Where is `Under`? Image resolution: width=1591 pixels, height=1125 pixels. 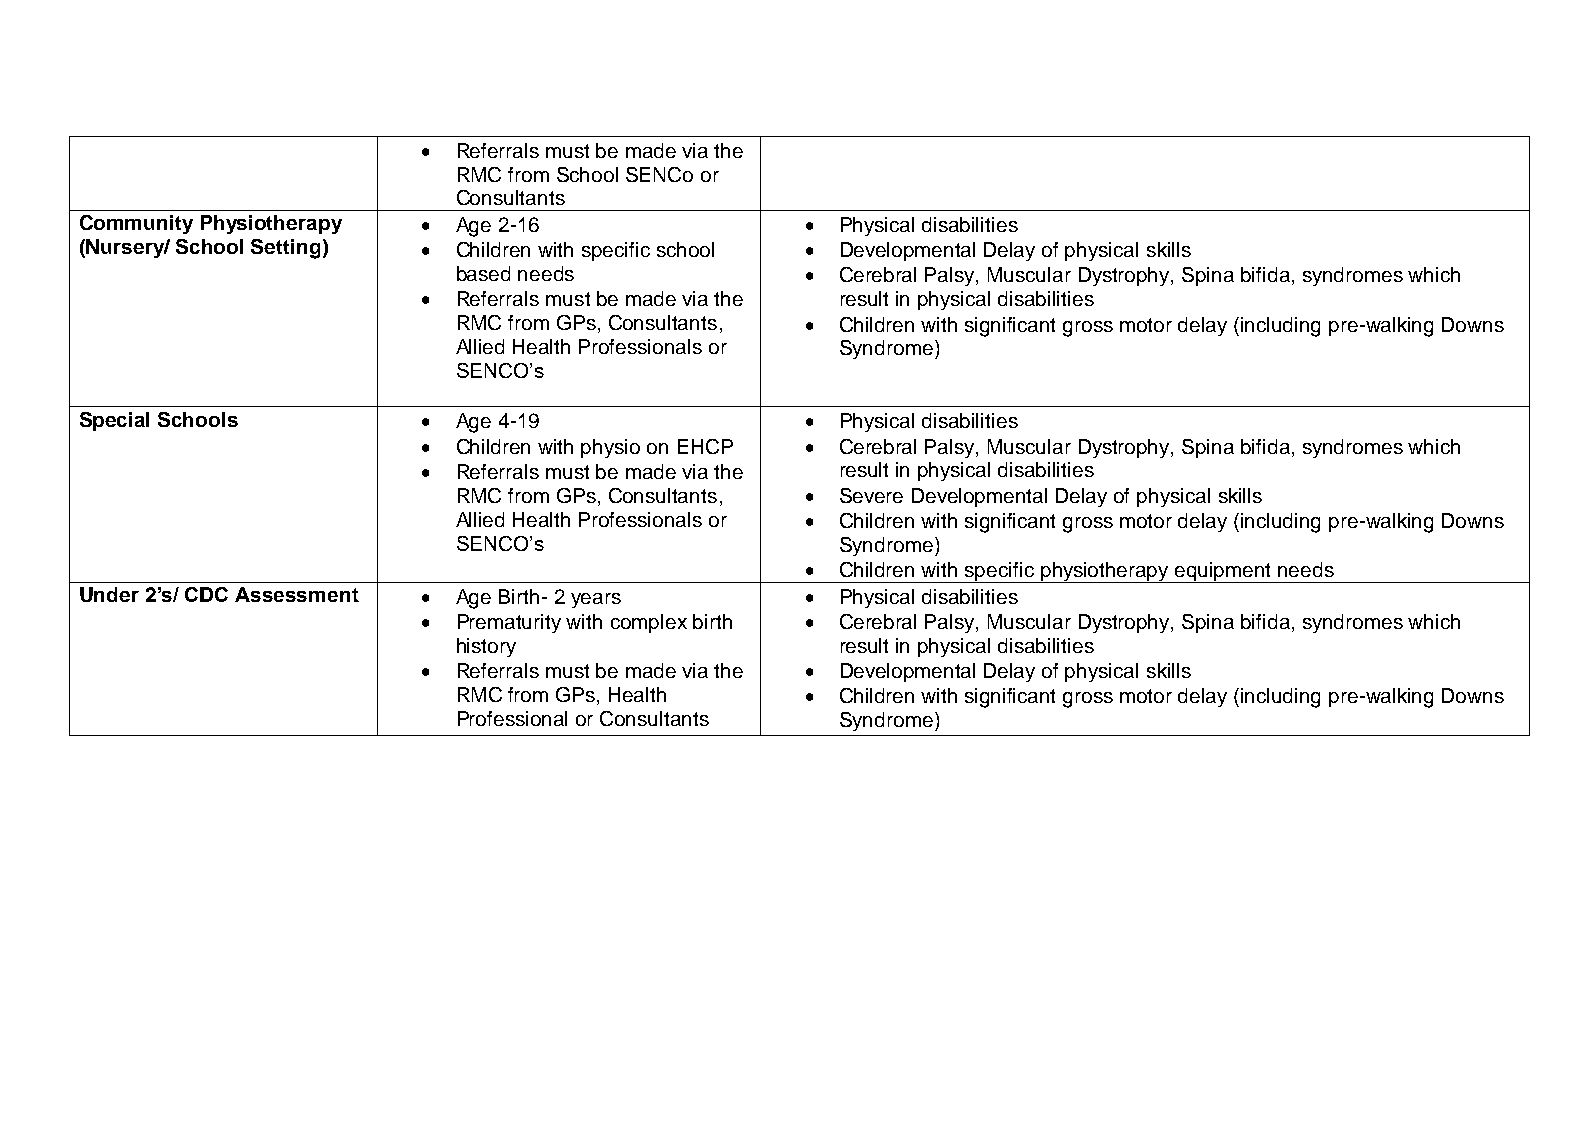
Under is located at coordinates (109, 594).
